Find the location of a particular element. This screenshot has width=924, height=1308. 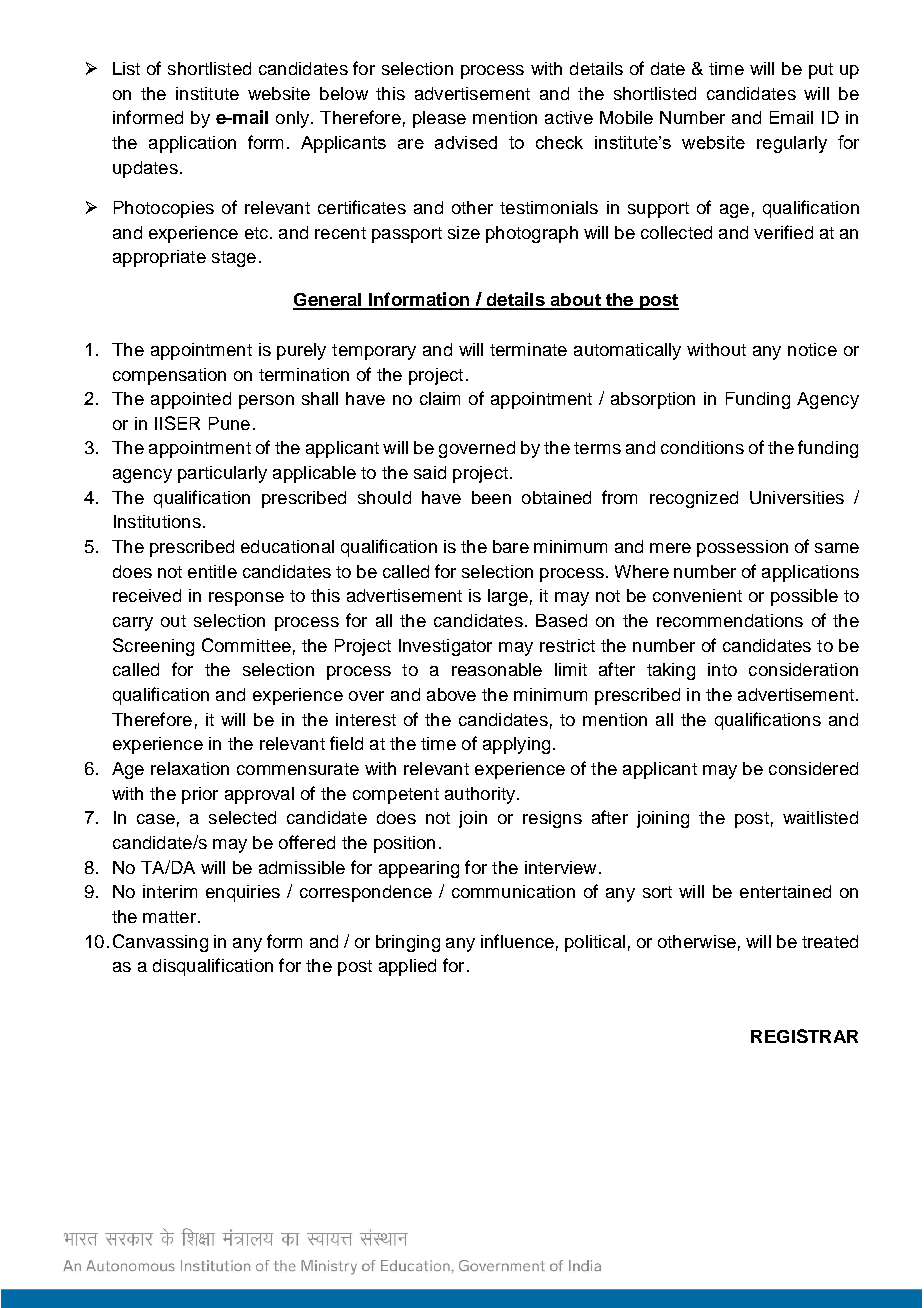

authority is located at coordinates (481, 795).
